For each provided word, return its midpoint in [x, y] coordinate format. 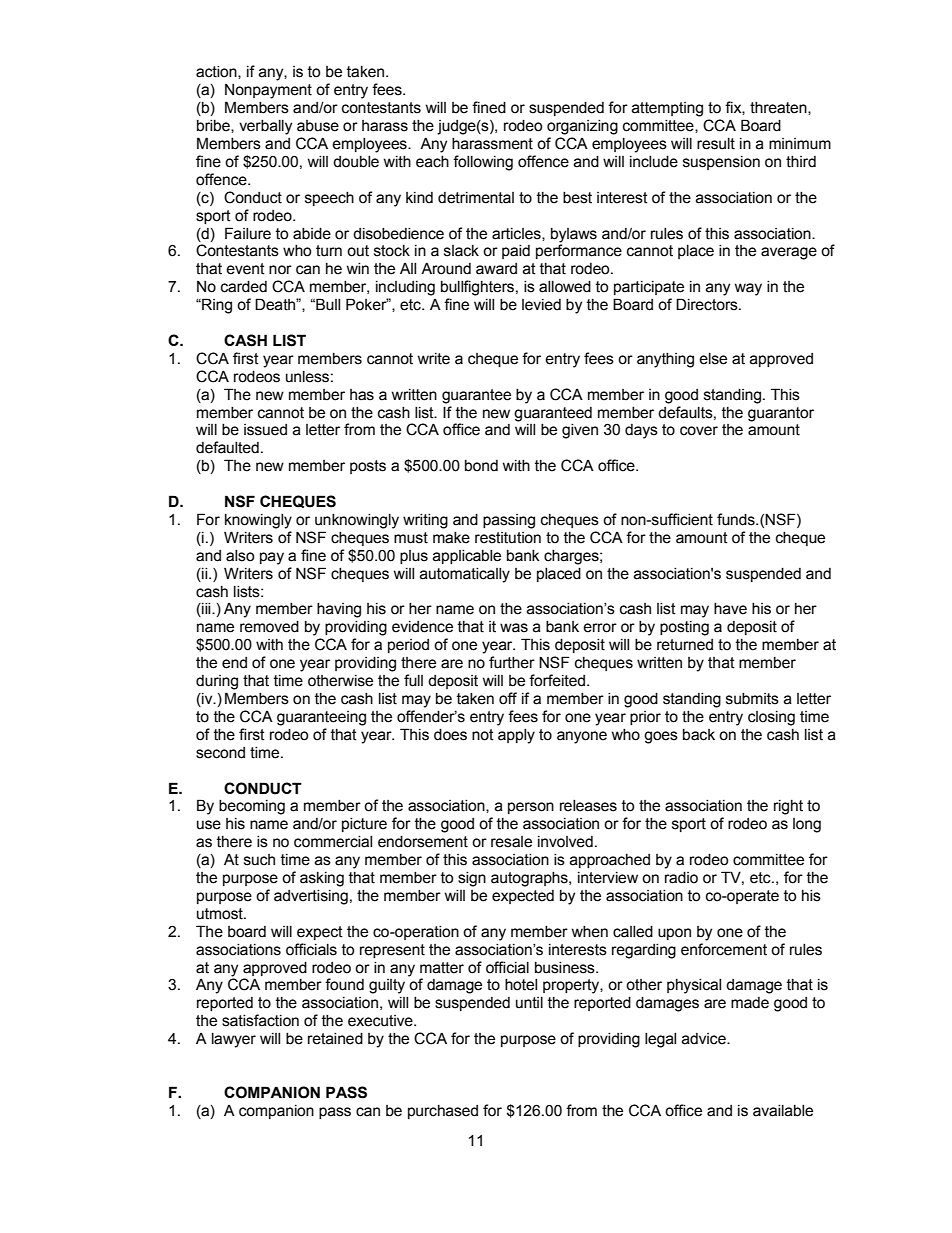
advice [705, 1039]
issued [265, 430]
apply [516, 736]
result [716, 144]
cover [699, 431]
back [699, 735]
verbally [265, 127]
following [483, 163]
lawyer [234, 1040]
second [220, 753]
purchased [443, 1112]
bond [481, 466]
